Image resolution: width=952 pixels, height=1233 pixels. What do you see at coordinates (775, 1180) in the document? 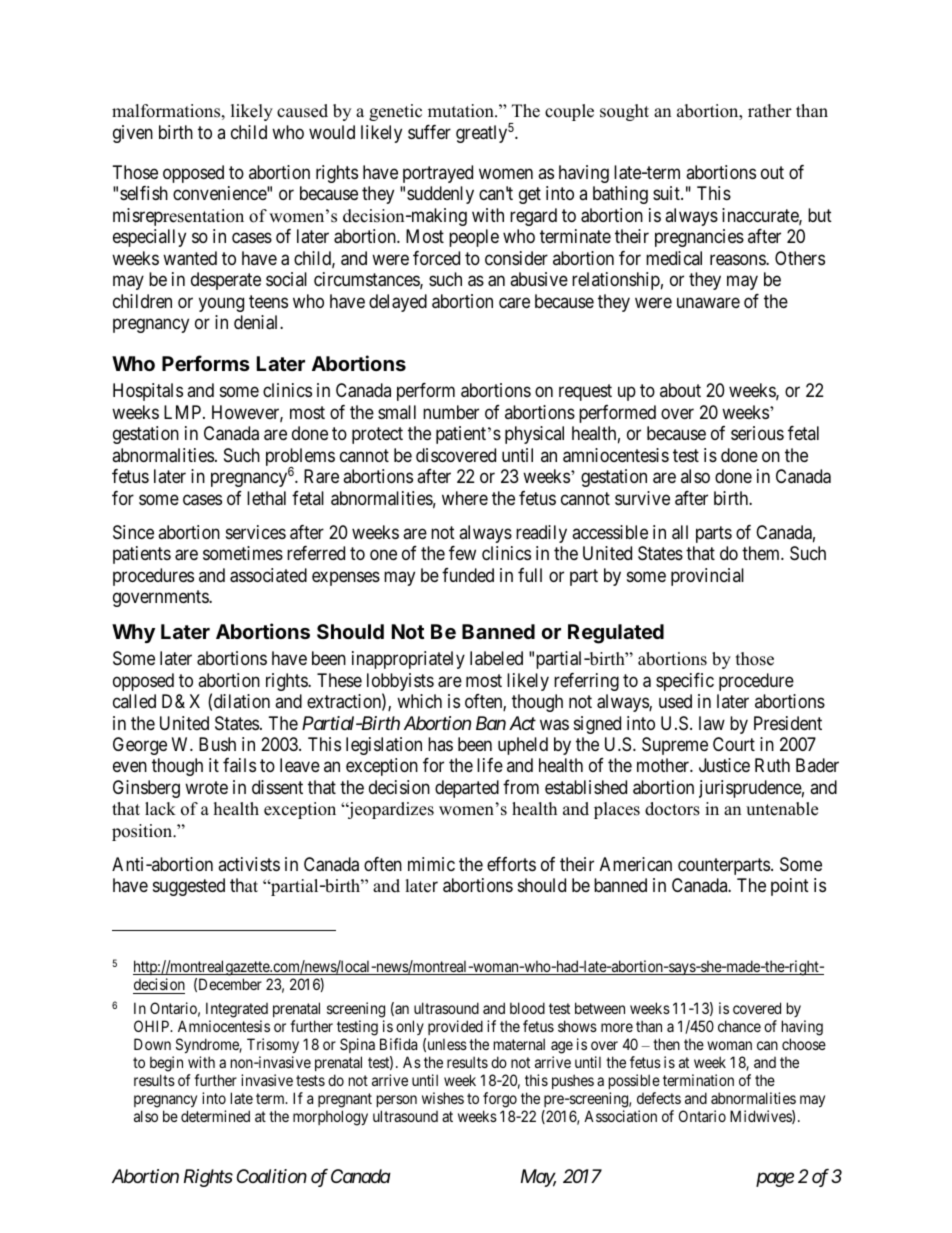
I see `page` at bounding box center [775, 1180].
